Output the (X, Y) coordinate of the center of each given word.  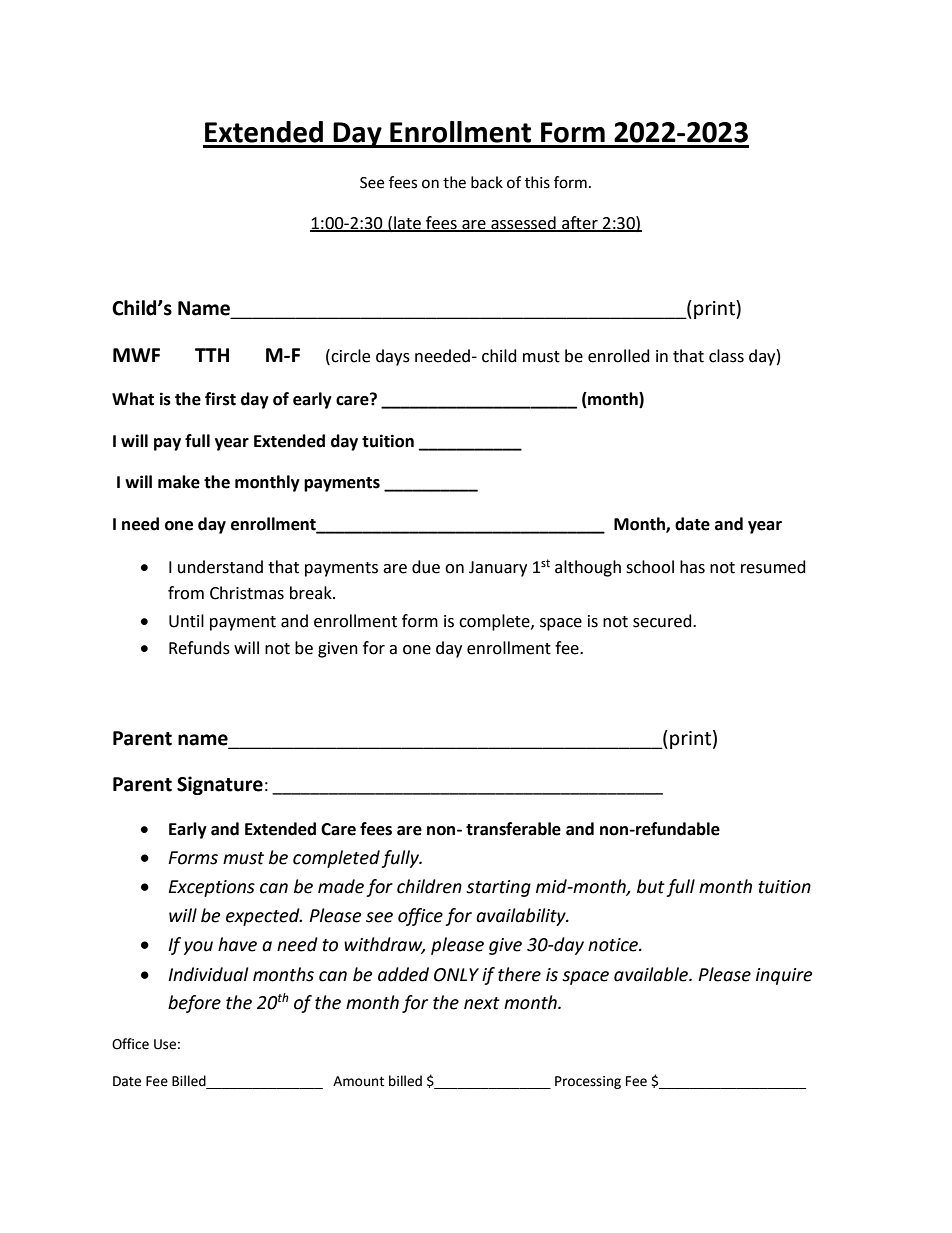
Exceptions (212, 888)
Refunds (199, 648)
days (393, 357)
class (726, 356)
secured (663, 621)
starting (498, 888)
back (487, 182)
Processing (588, 1082)
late (407, 223)
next (482, 1003)
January (498, 569)
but (651, 886)
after (580, 223)
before (194, 1004)
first (220, 399)
